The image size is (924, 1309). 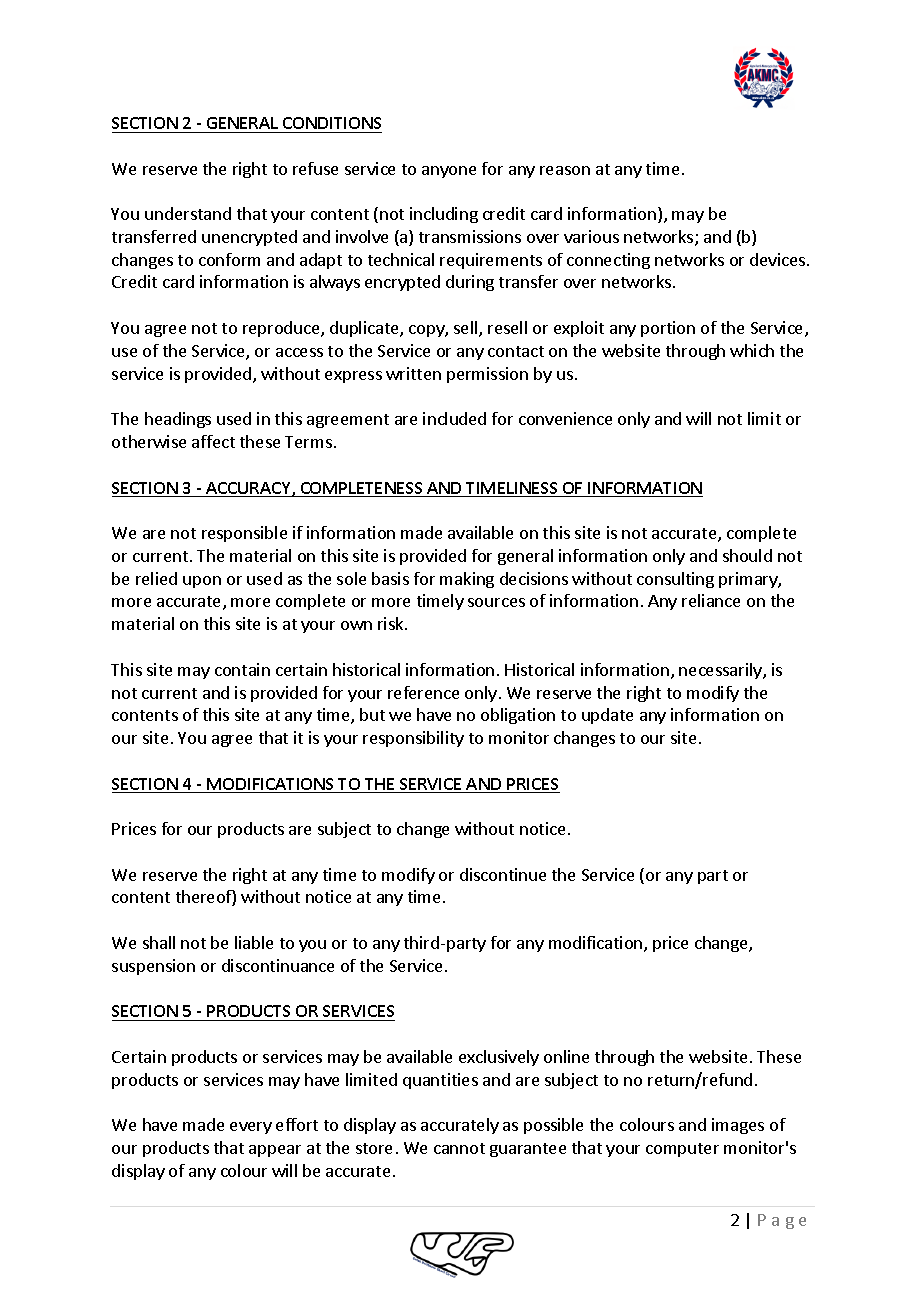 I want to click on every, so click(x=251, y=1128).
